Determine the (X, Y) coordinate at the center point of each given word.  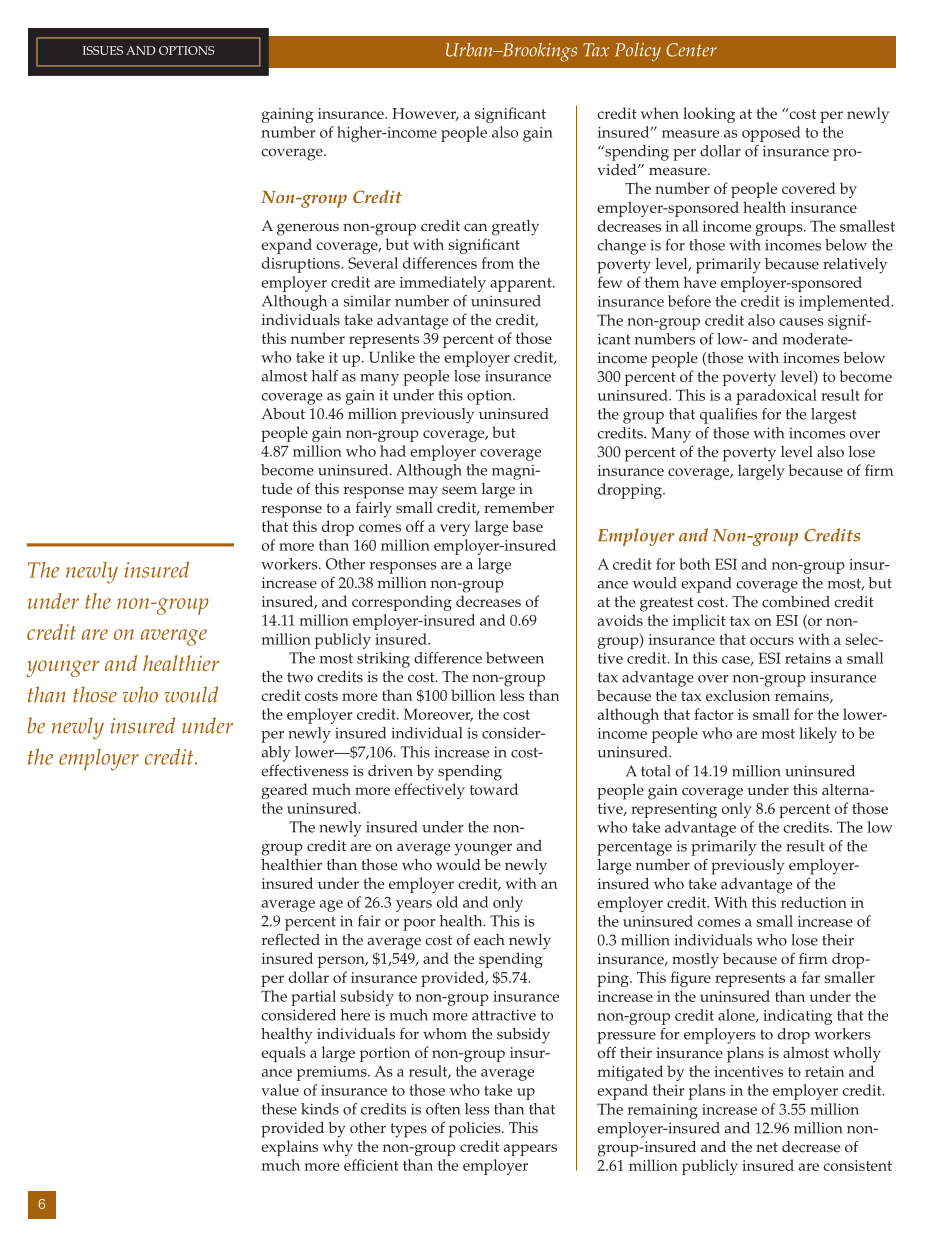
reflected (291, 939)
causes (801, 322)
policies (476, 1130)
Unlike (392, 357)
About (283, 414)
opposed (771, 134)
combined (796, 602)
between (515, 658)
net (767, 1147)
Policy (638, 52)
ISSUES (103, 50)
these (279, 1109)
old (447, 902)
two (300, 677)
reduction (814, 902)
